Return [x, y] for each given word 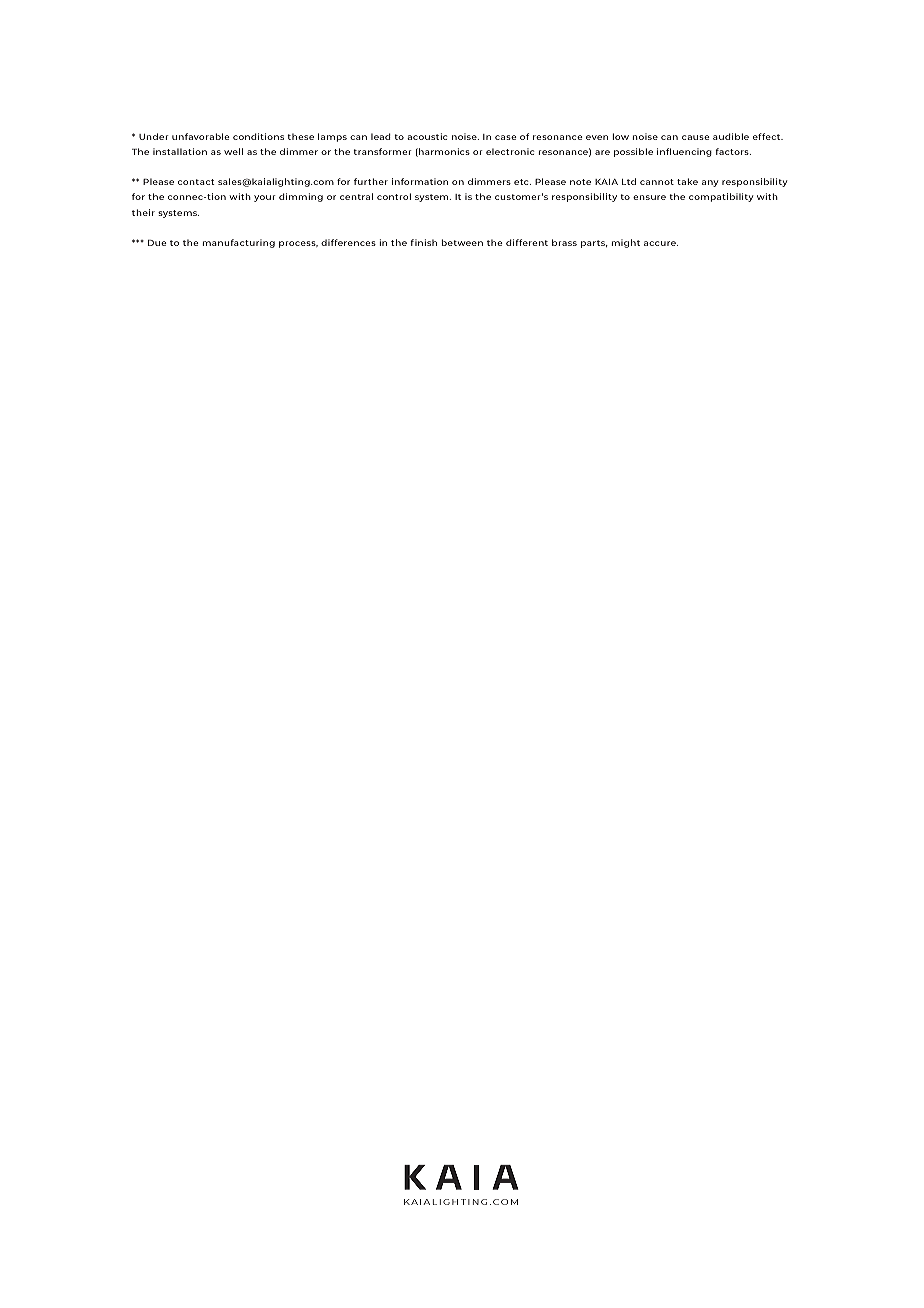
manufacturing [239, 243]
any [710, 183]
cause [696, 137]
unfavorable [201, 136]
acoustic [427, 136]
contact [196, 182]
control [394, 196]
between [462, 242]
